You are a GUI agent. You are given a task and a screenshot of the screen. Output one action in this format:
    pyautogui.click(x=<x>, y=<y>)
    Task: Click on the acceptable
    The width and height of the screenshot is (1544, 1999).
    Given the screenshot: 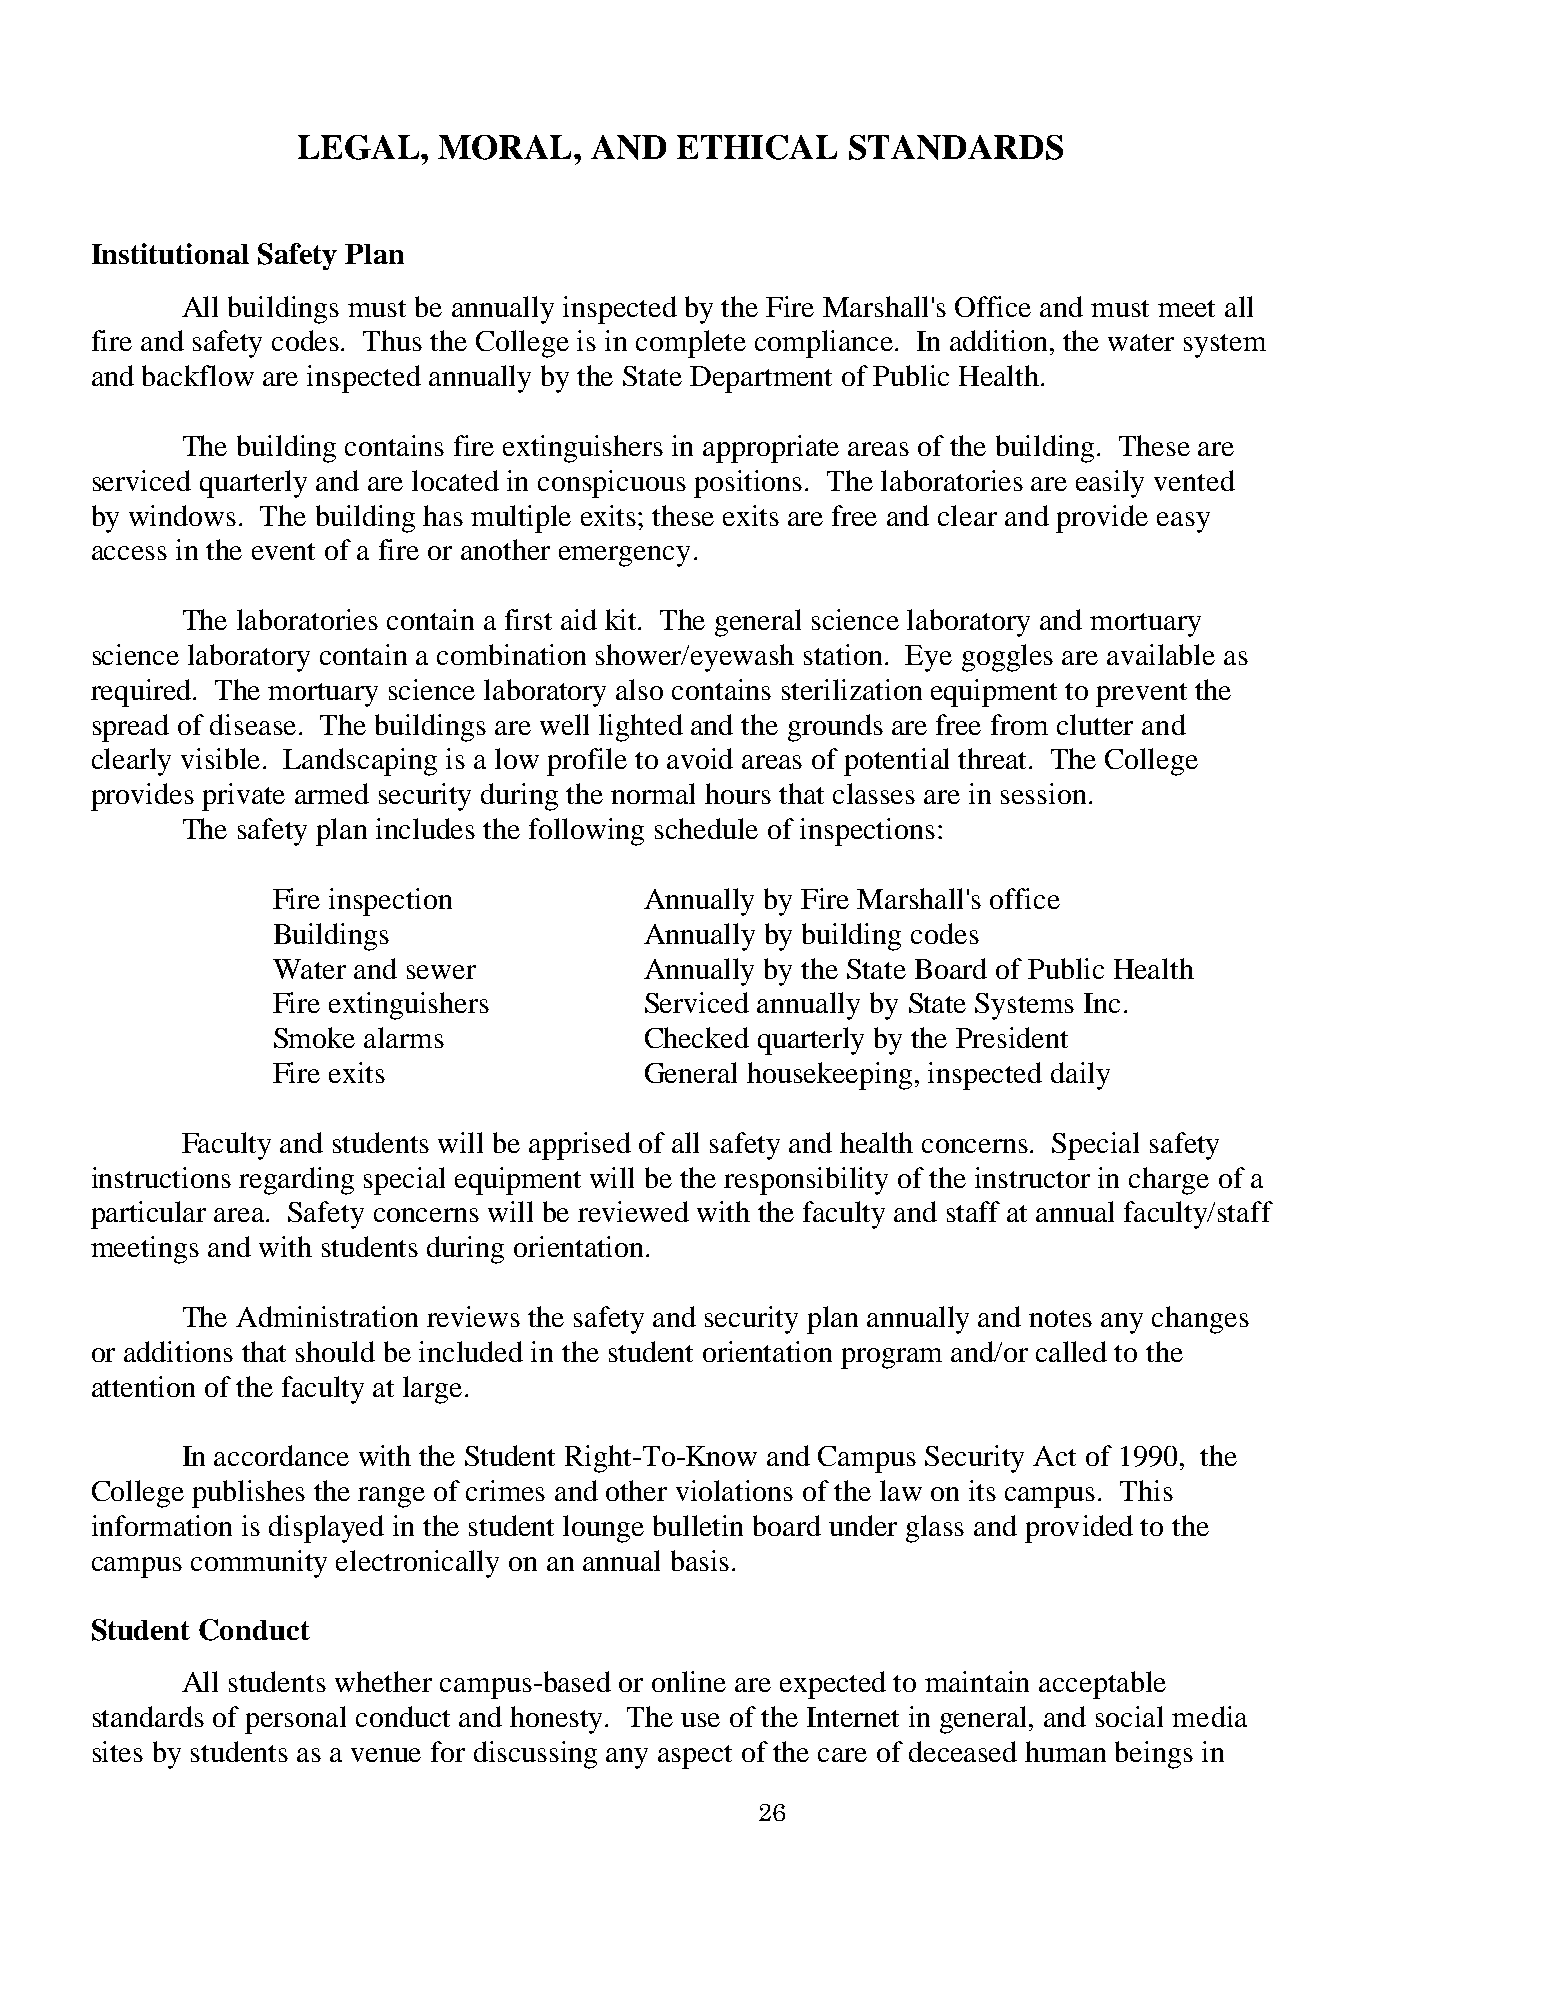 What is the action you would take?
    pyautogui.click(x=1102, y=1685)
